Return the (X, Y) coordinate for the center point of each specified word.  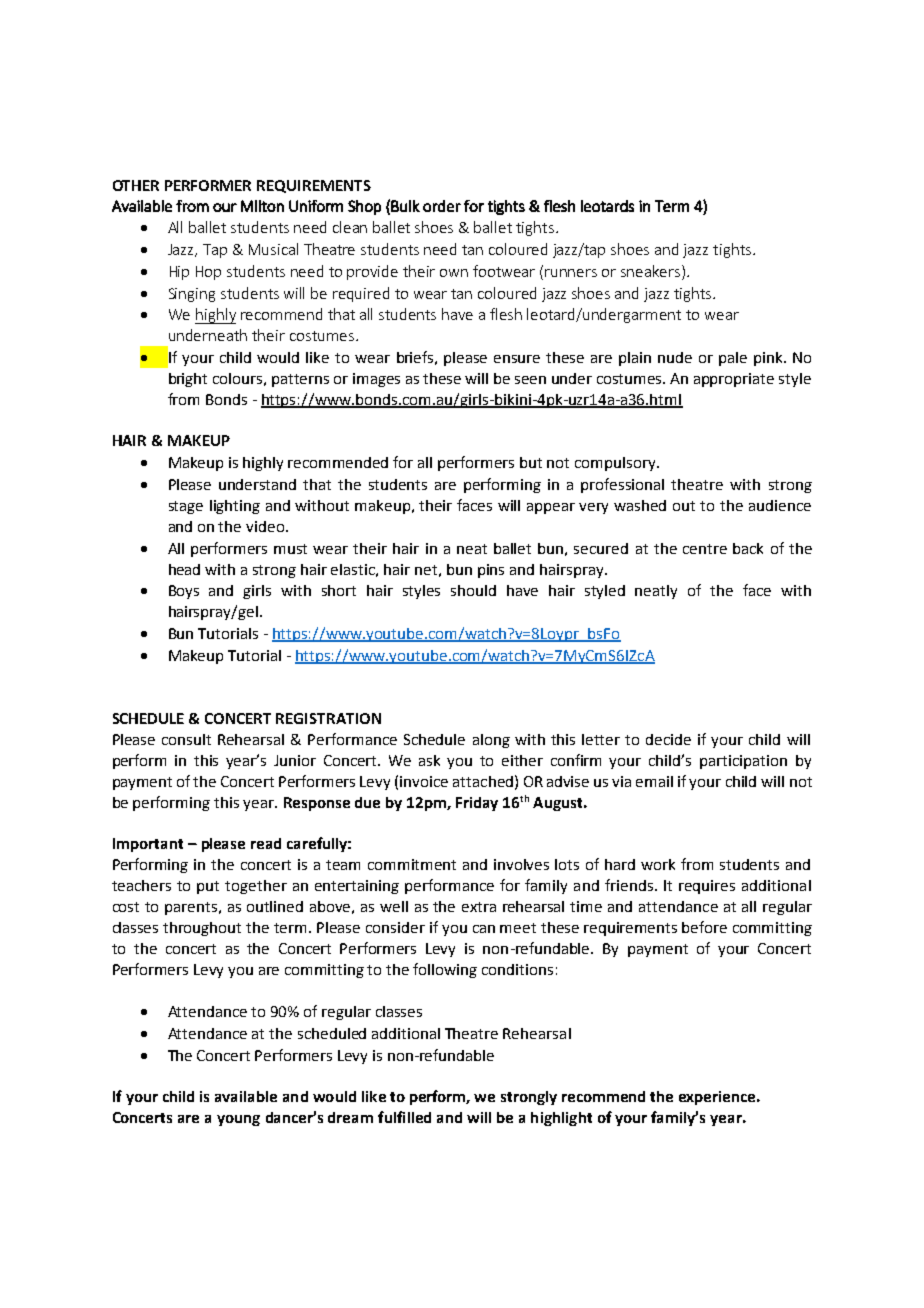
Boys (184, 592)
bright (188, 380)
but (531, 462)
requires (707, 887)
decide (668, 739)
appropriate (734, 380)
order (442, 206)
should (473, 590)
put (208, 887)
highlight (561, 1119)
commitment (412, 864)
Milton (262, 206)
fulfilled (404, 1117)
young (238, 1120)
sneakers (652, 272)
